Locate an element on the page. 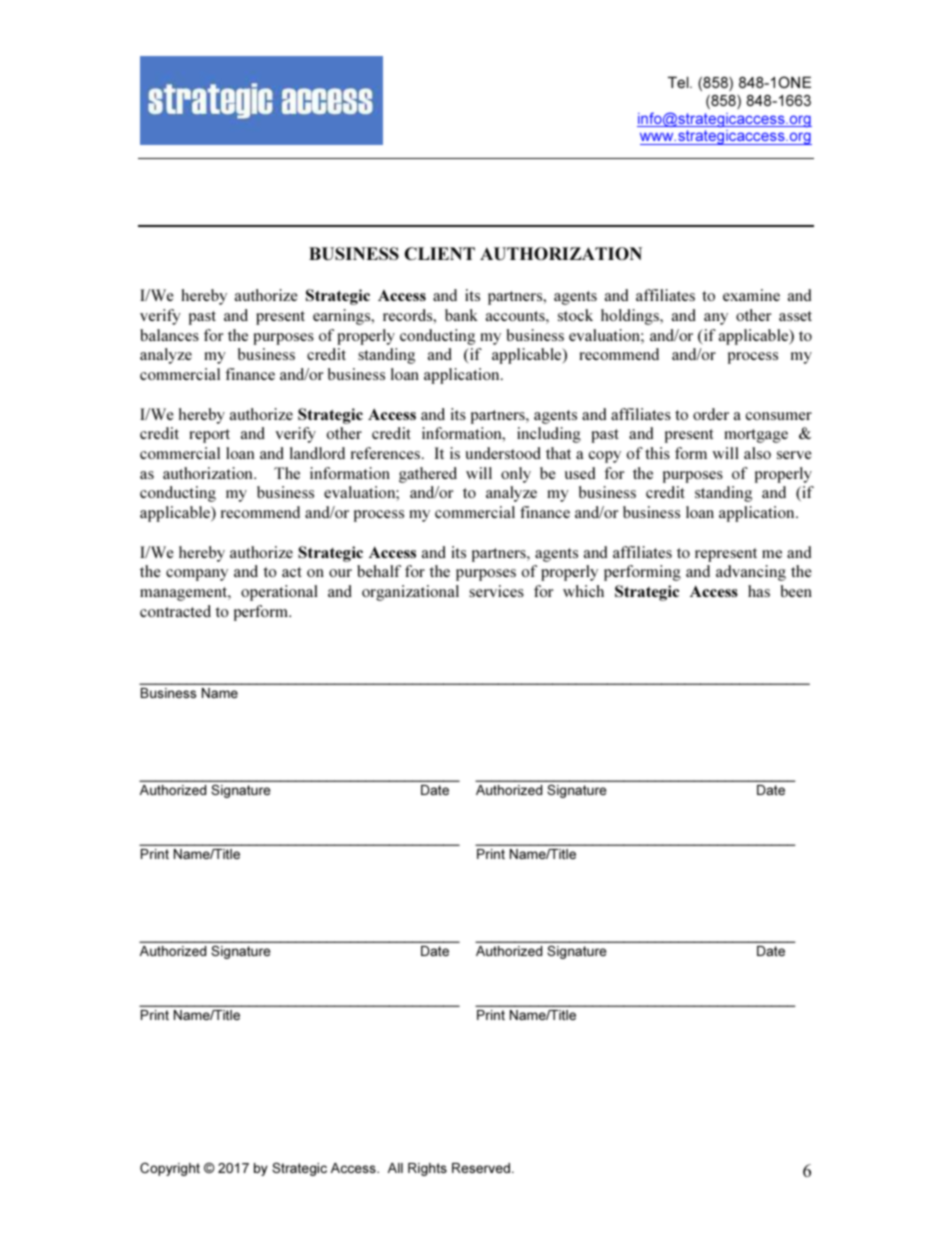 This document has width=952, height=1233. contracted is located at coordinates (175, 611).
